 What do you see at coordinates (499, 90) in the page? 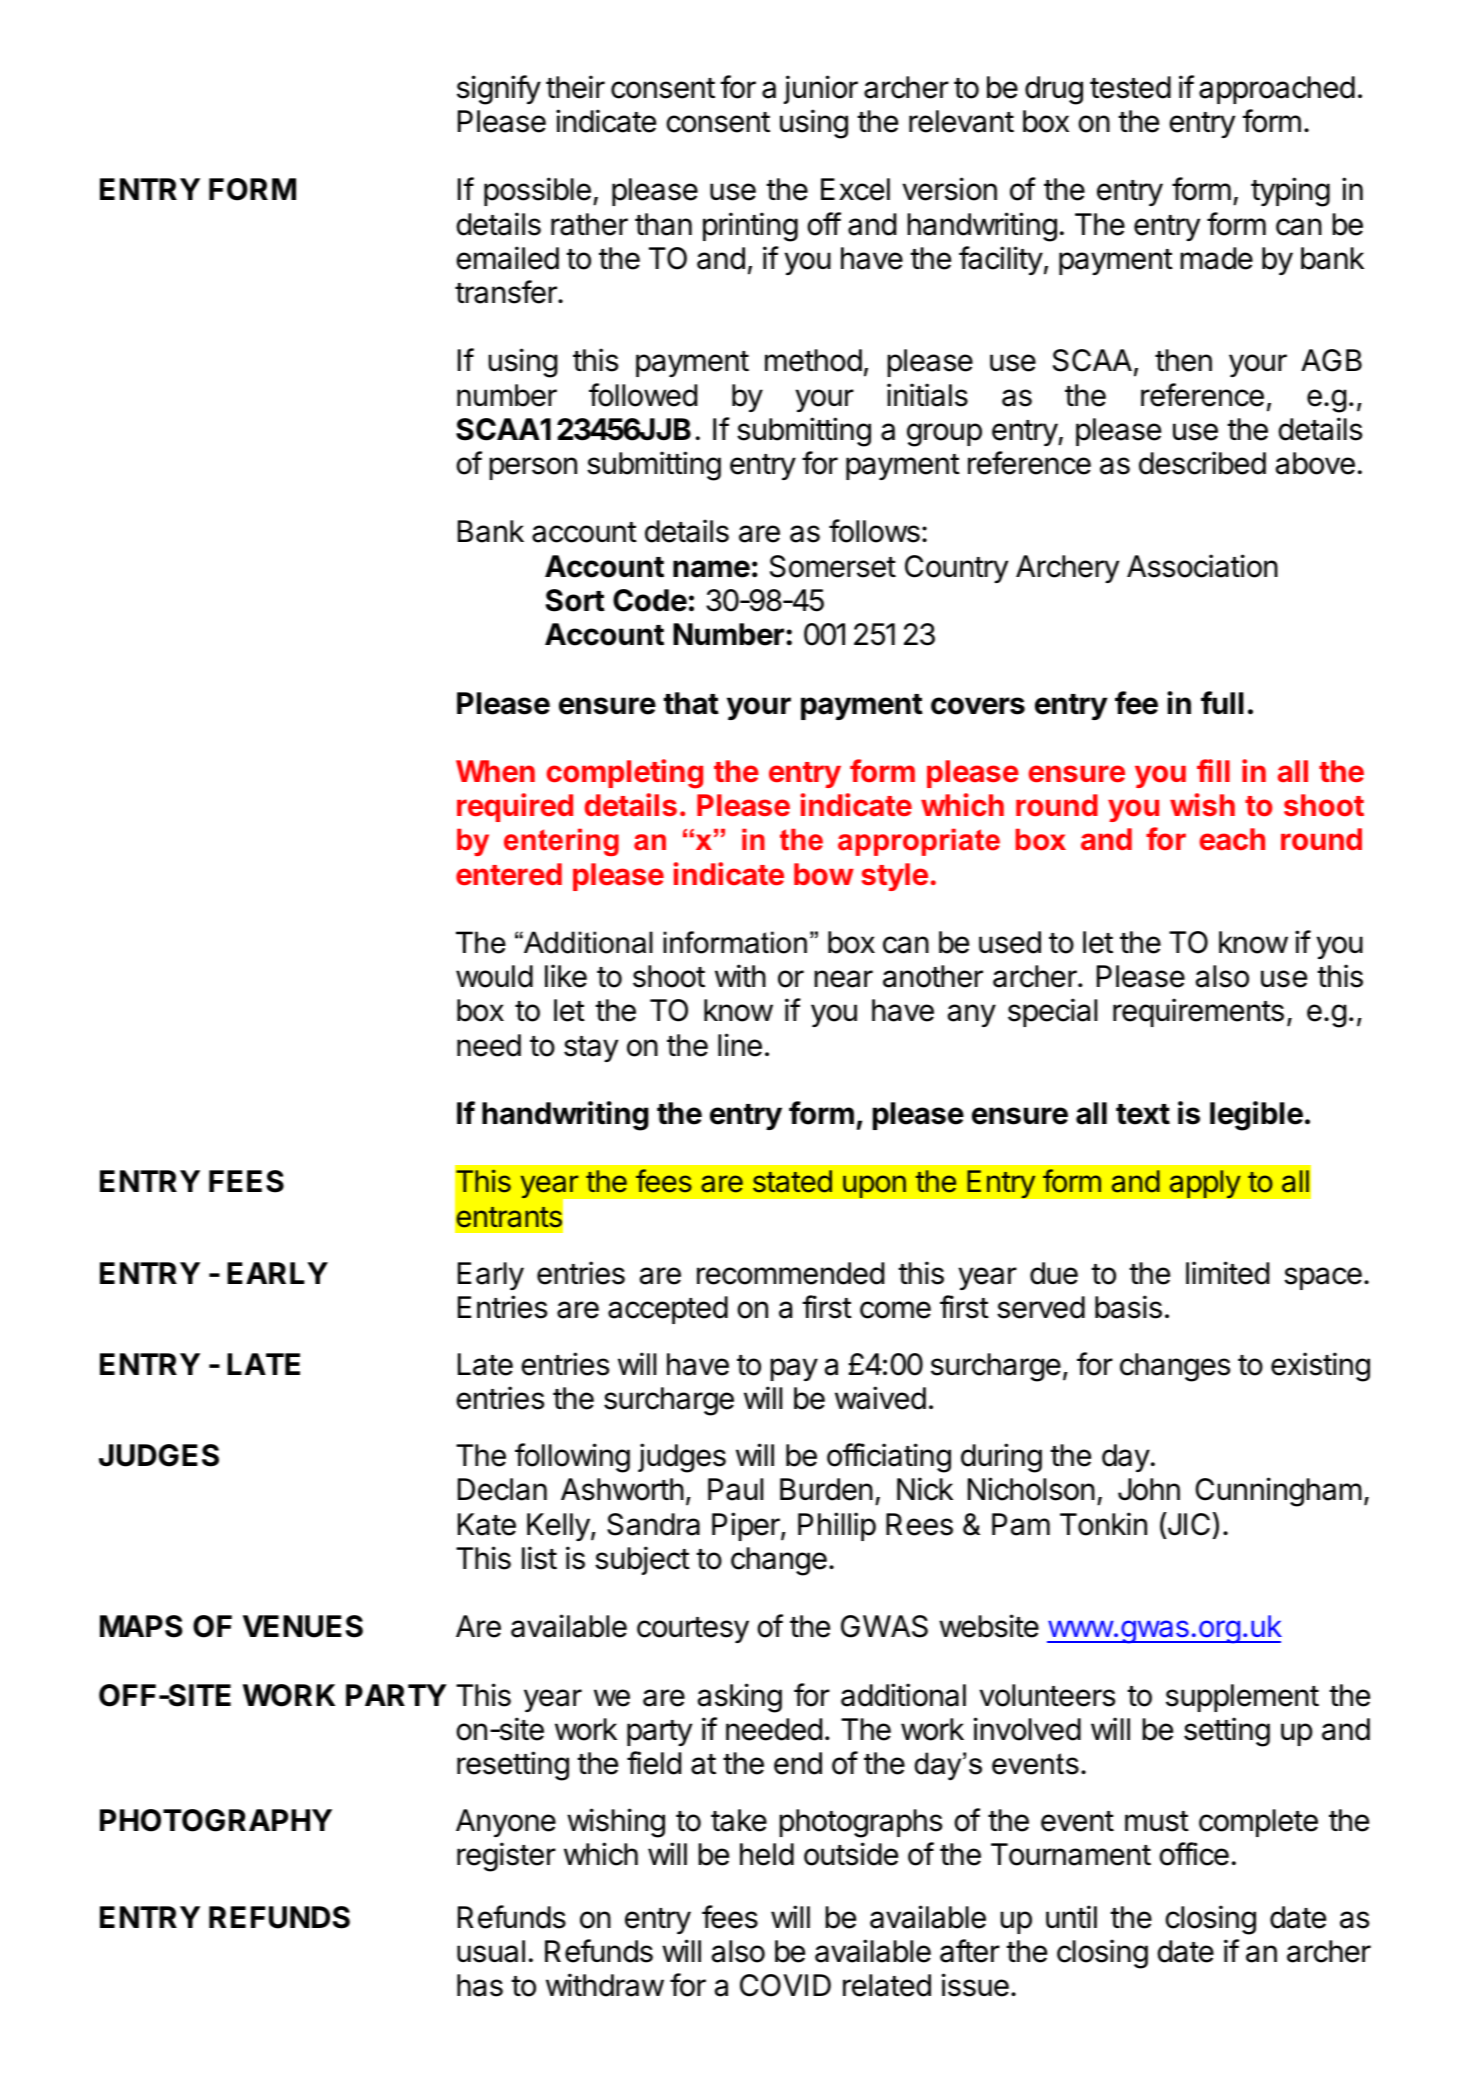
I see `signify` at bounding box center [499, 90].
